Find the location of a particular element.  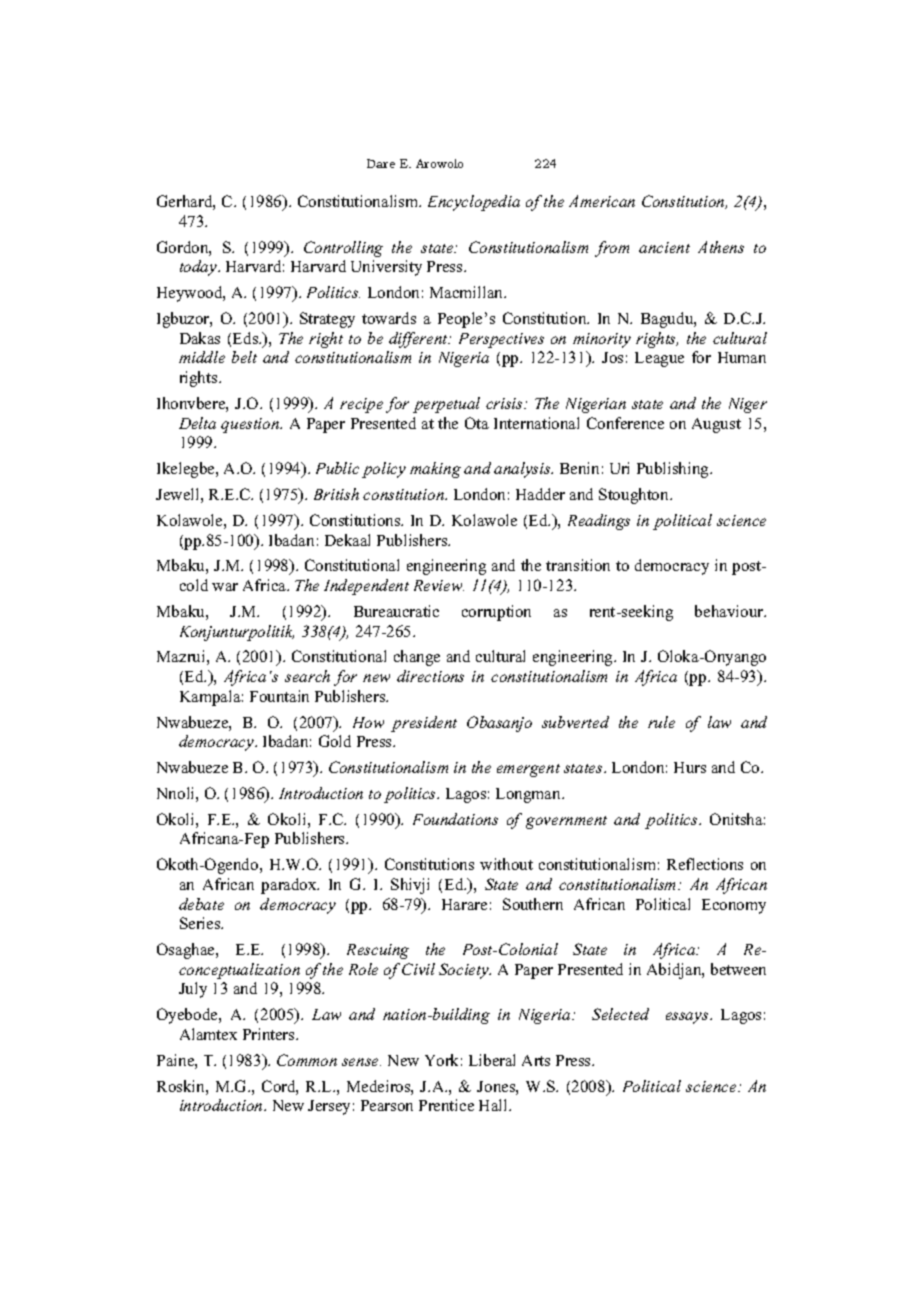

essays is located at coordinates (688, 1018).
